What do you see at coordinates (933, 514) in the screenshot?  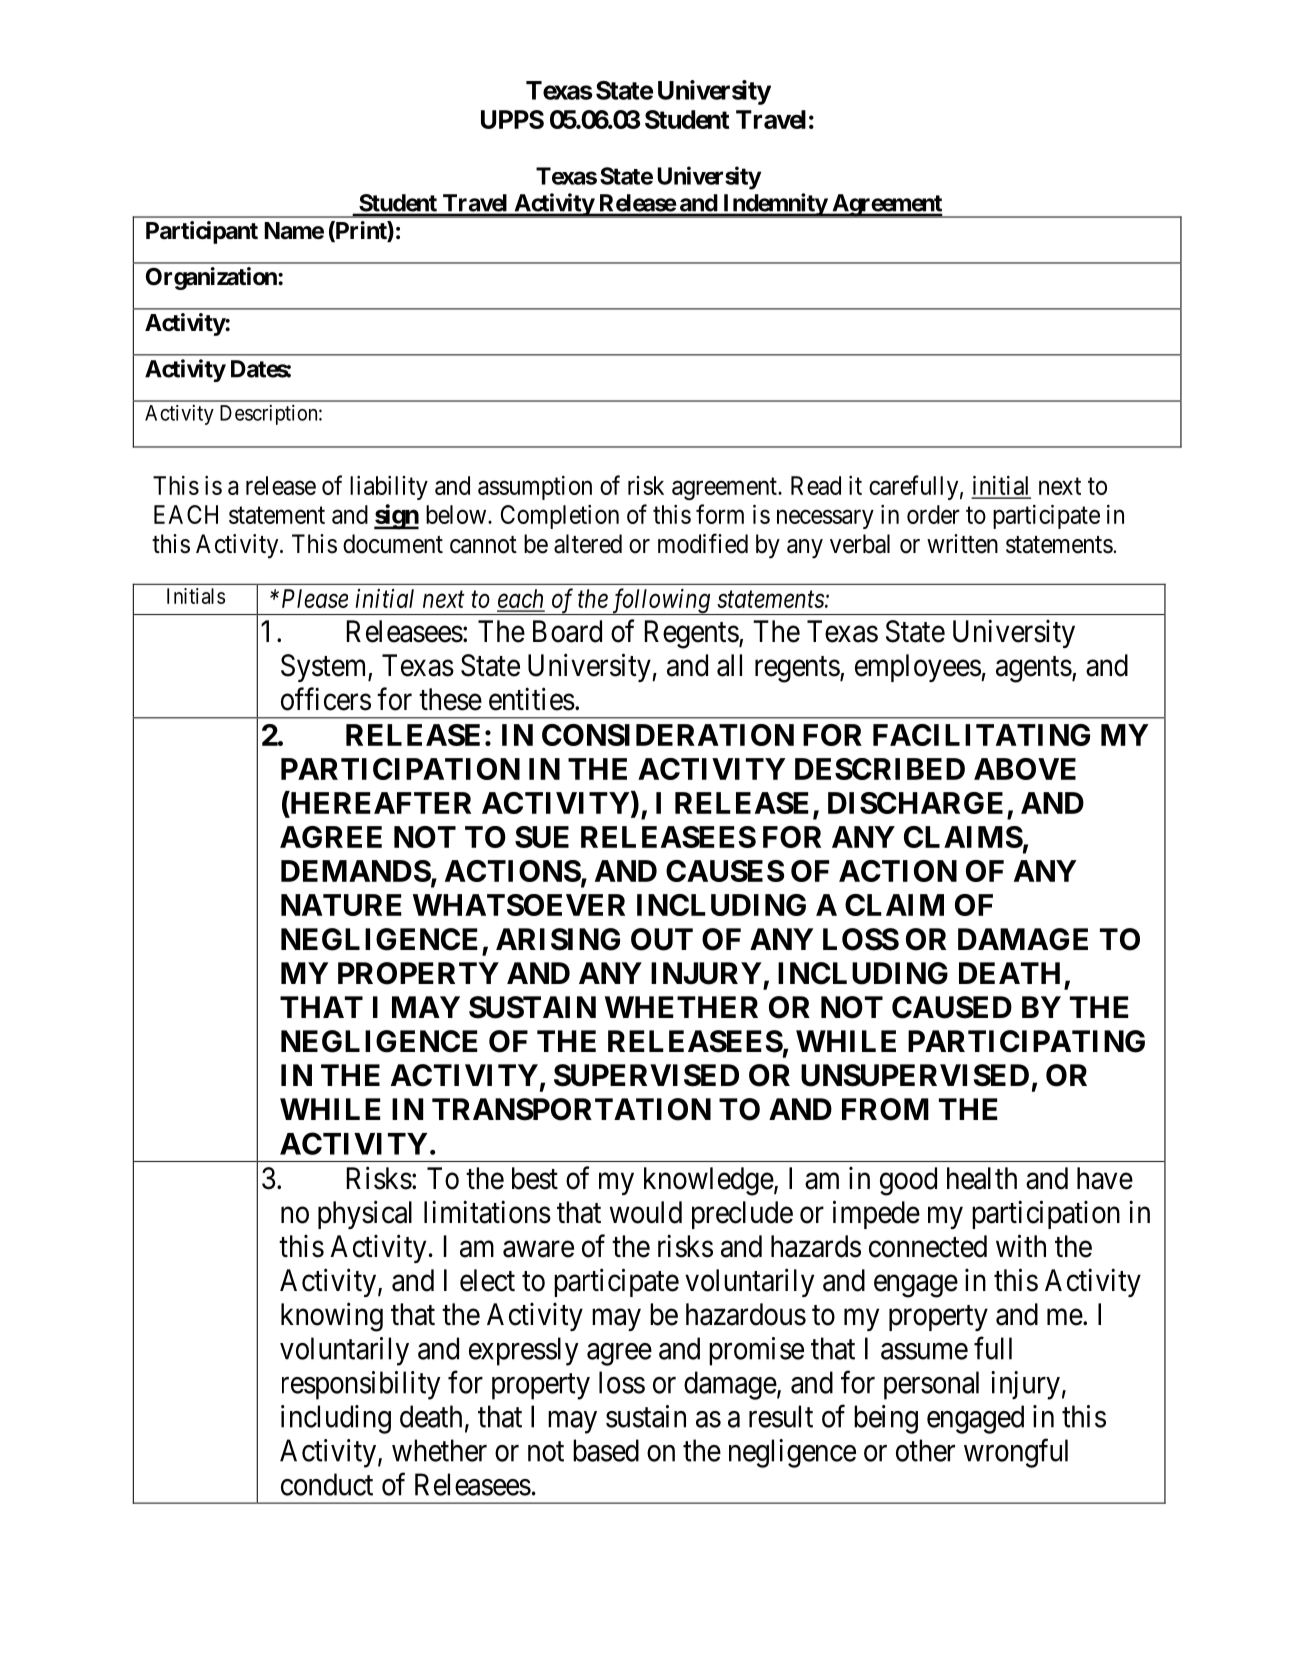 I see `order` at bounding box center [933, 514].
